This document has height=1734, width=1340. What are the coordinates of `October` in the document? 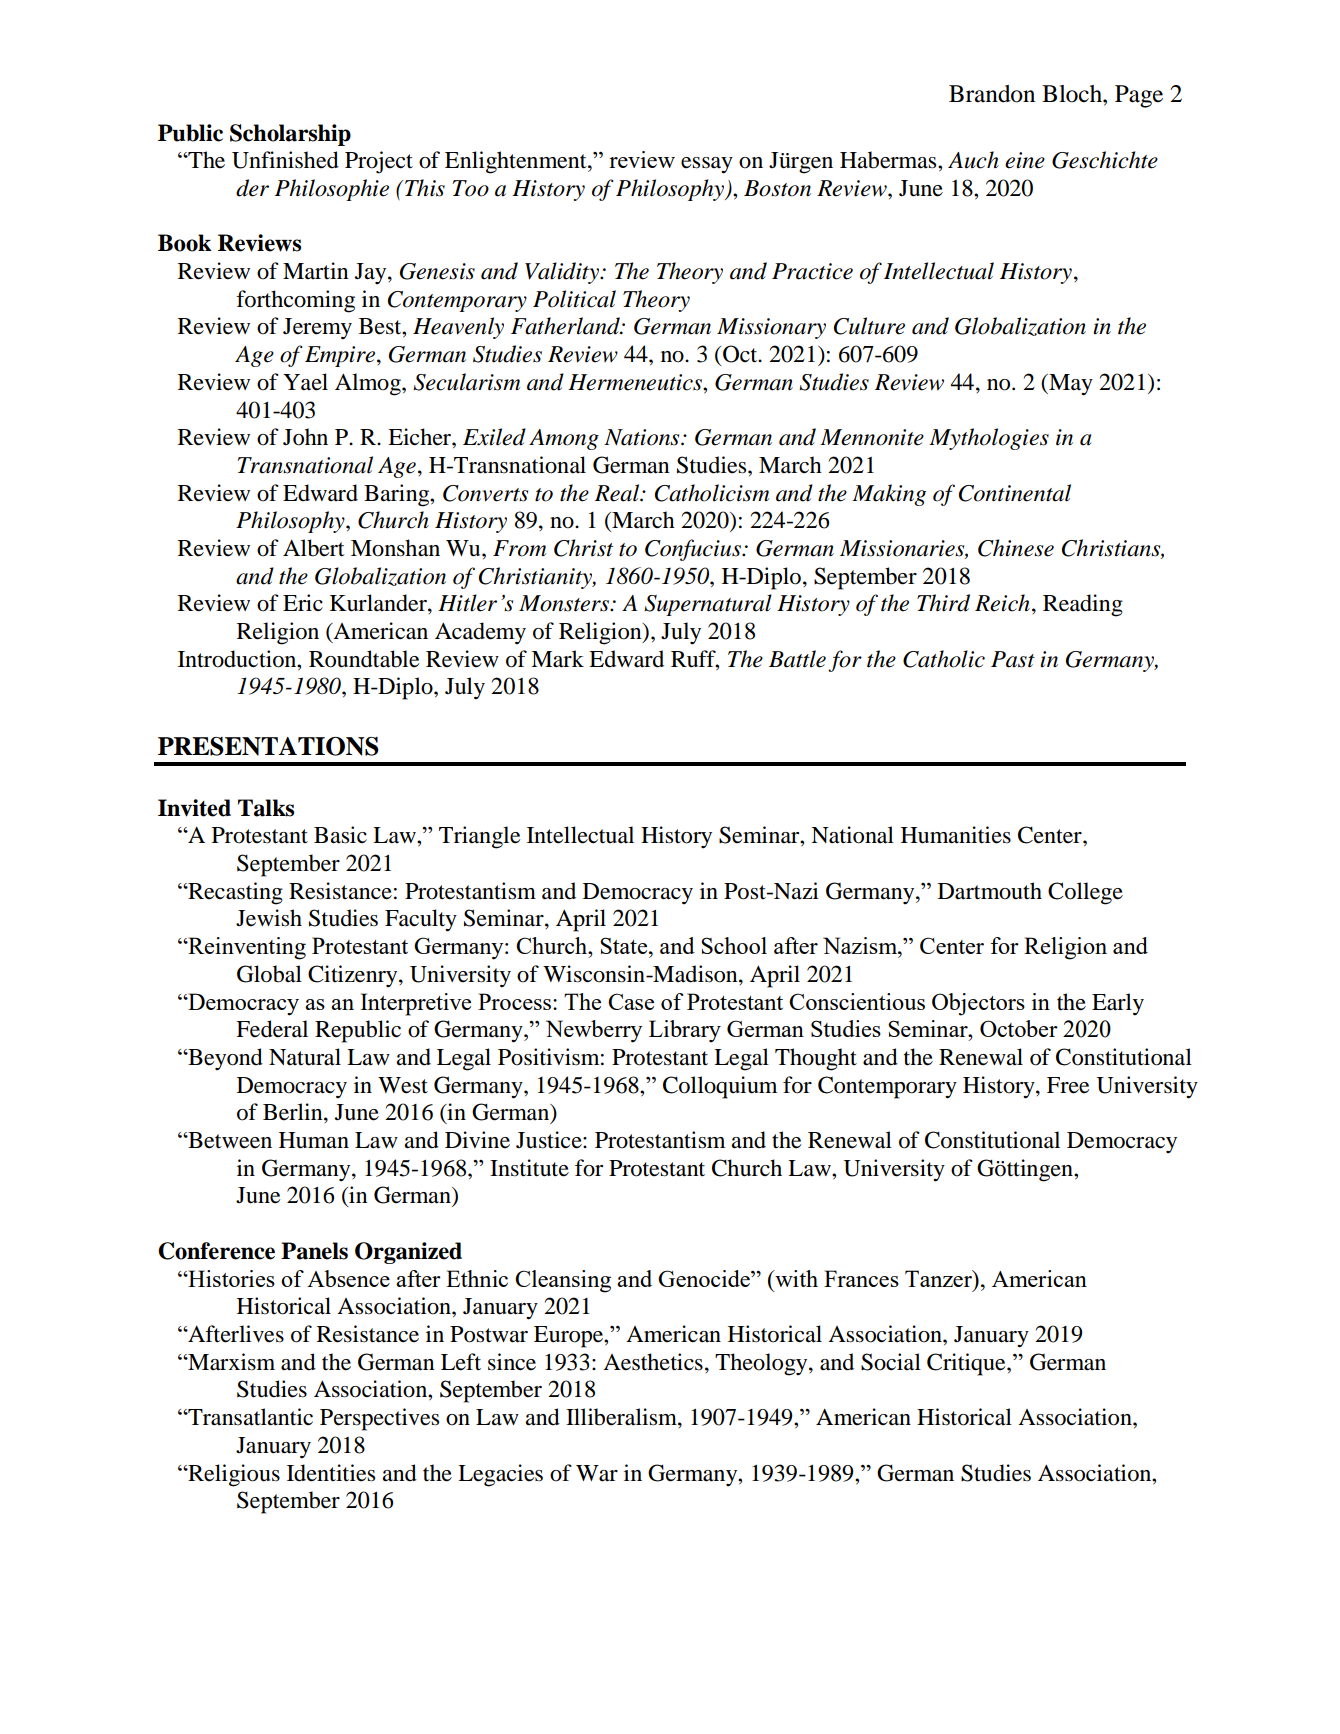 It's located at (1019, 1028).
